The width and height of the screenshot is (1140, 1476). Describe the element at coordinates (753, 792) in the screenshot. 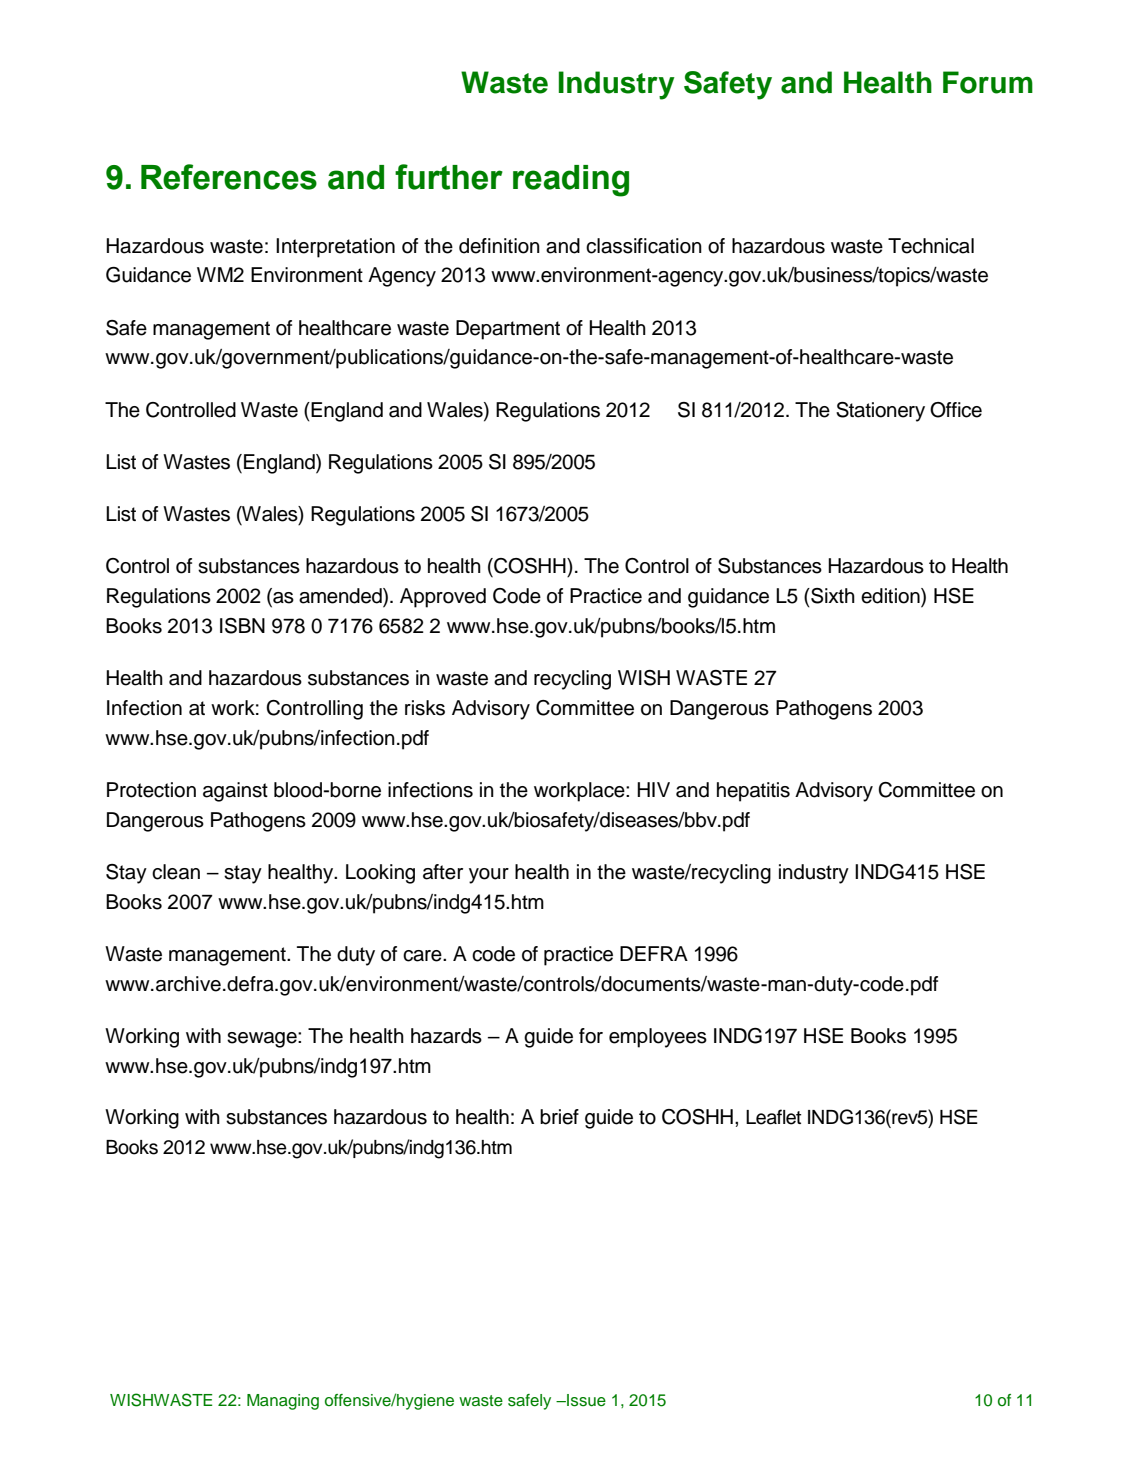

I see `hepatitis` at that location.
